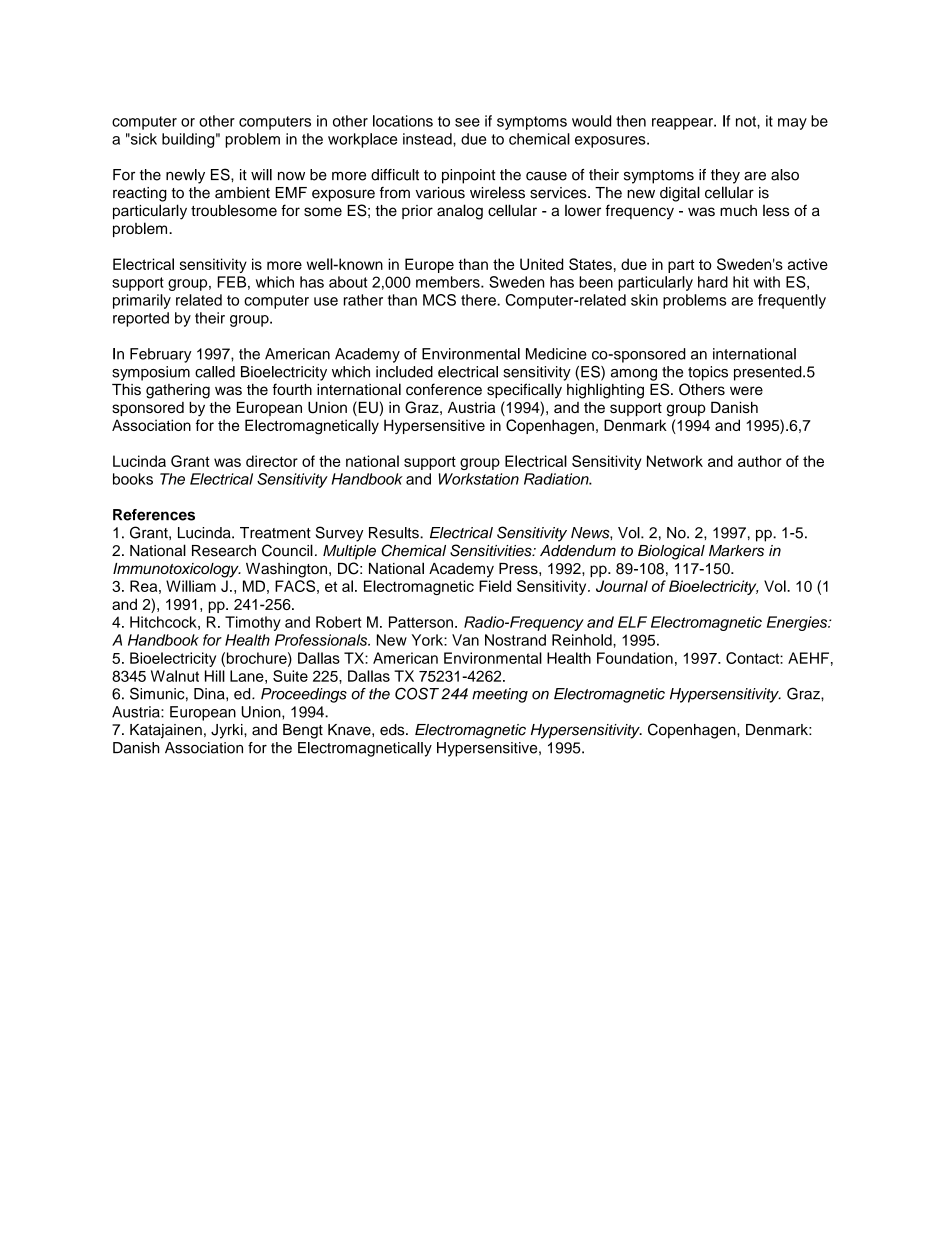 The height and width of the image is (1233, 952). Describe the element at coordinates (683, 124) in the image. I see `reappear` at that location.
